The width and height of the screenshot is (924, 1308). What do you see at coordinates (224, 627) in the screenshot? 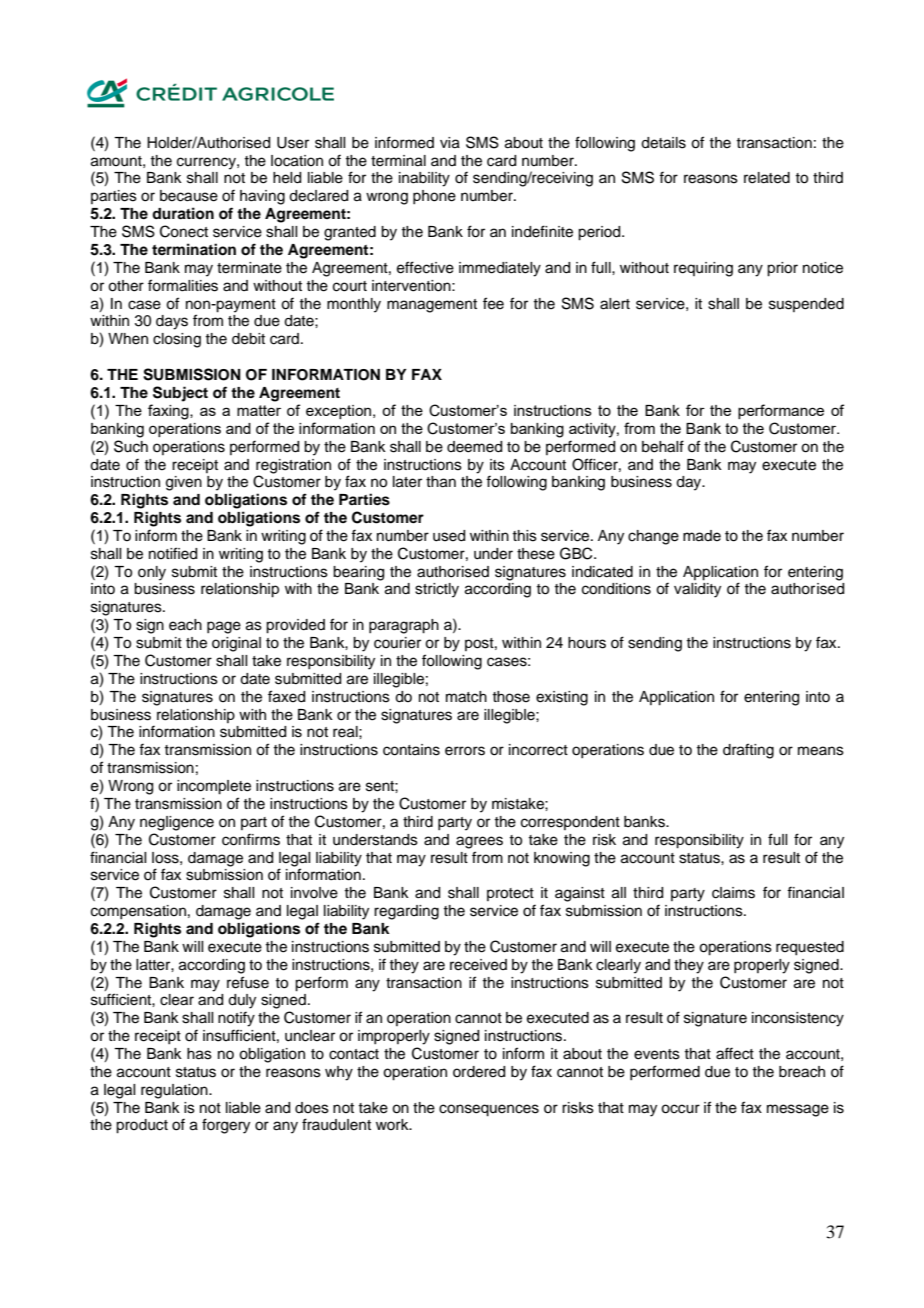
I see `page` at bounding box center [224, 627].
